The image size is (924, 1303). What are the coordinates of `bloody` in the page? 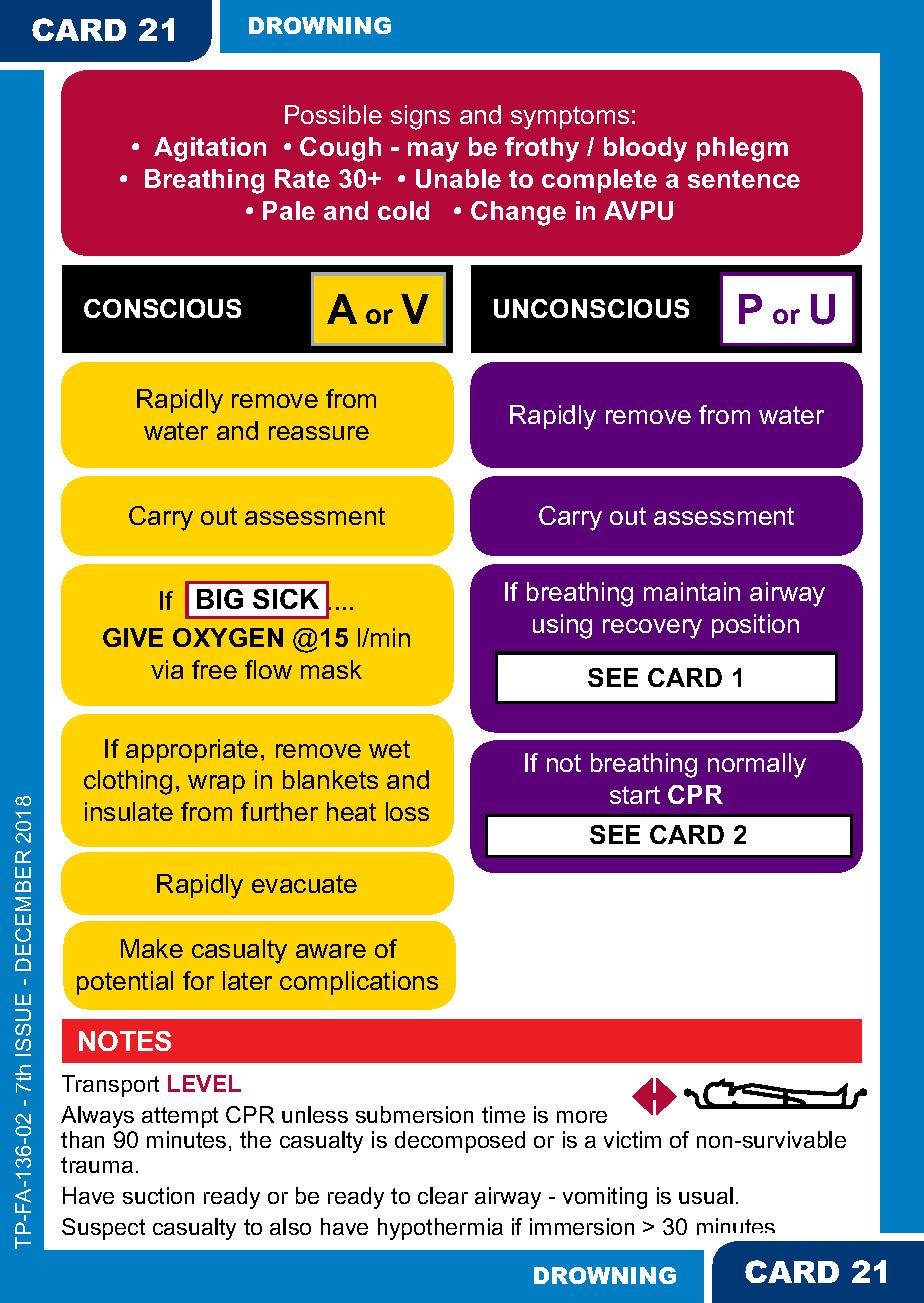 It's located at (645, 149).
